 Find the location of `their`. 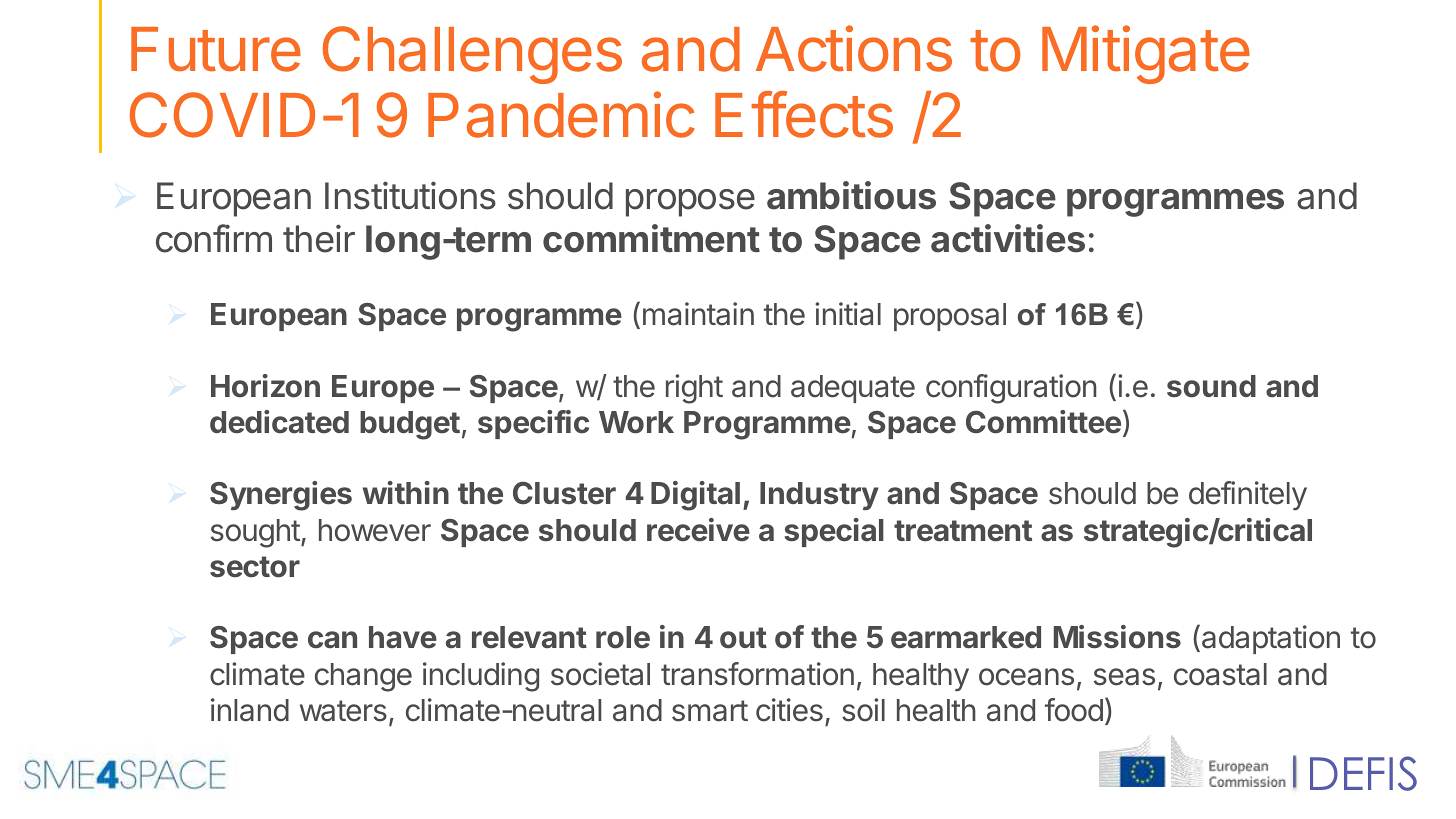

their is located at coordinates (319, 238).
